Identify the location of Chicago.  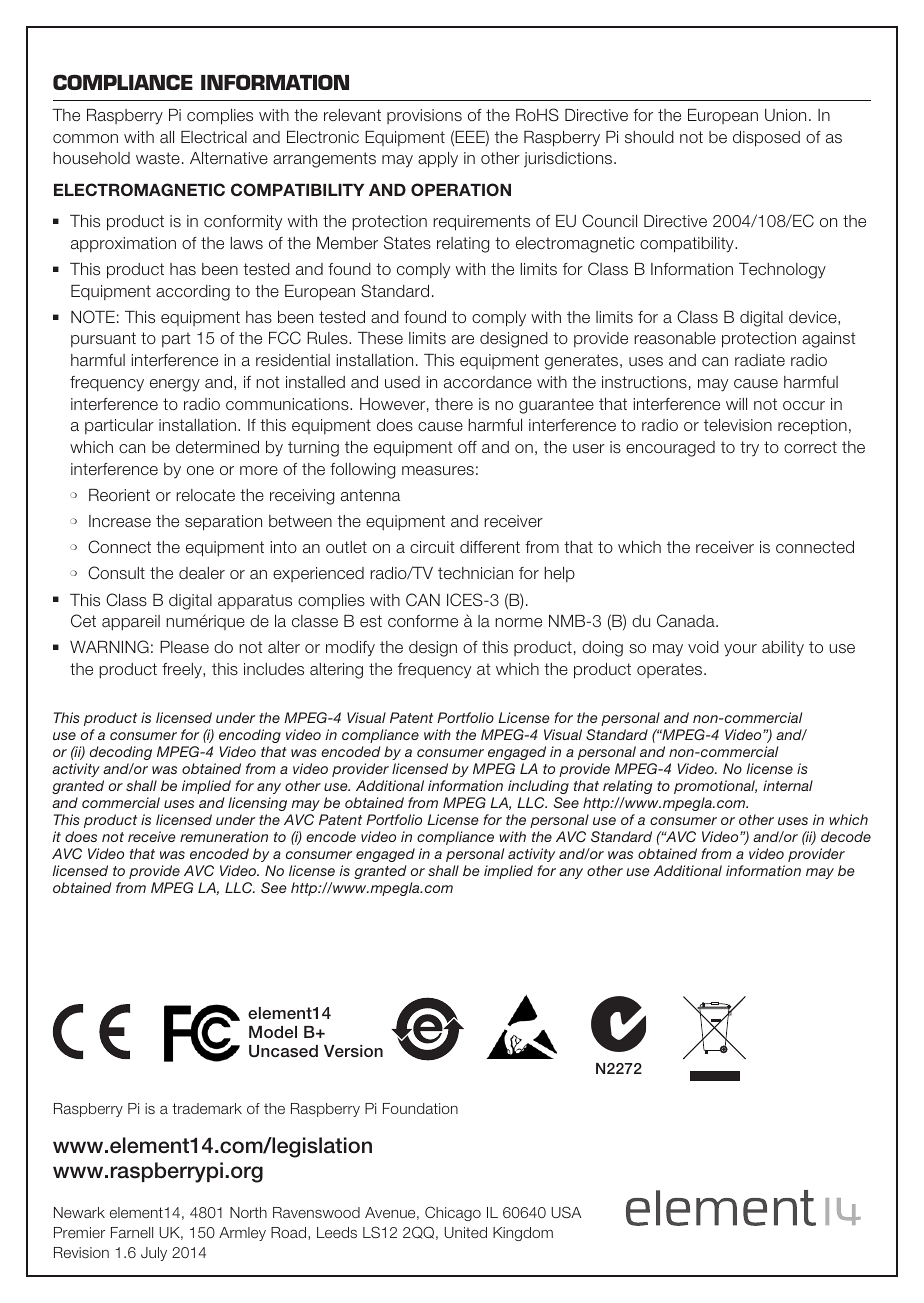
(453, 1213).
